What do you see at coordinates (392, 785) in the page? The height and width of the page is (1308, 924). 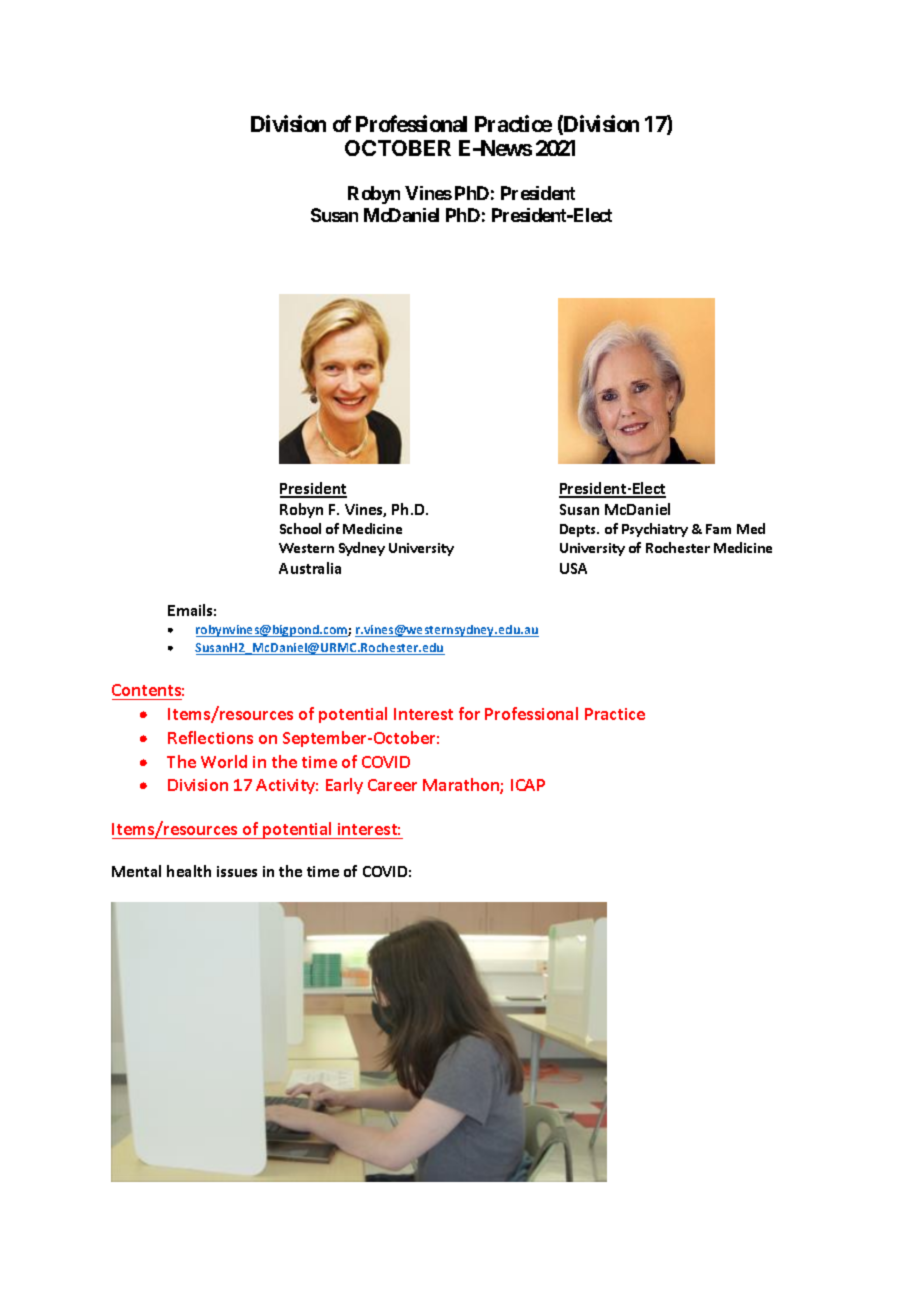 I see `Career` at bounding box center [392, 785].
